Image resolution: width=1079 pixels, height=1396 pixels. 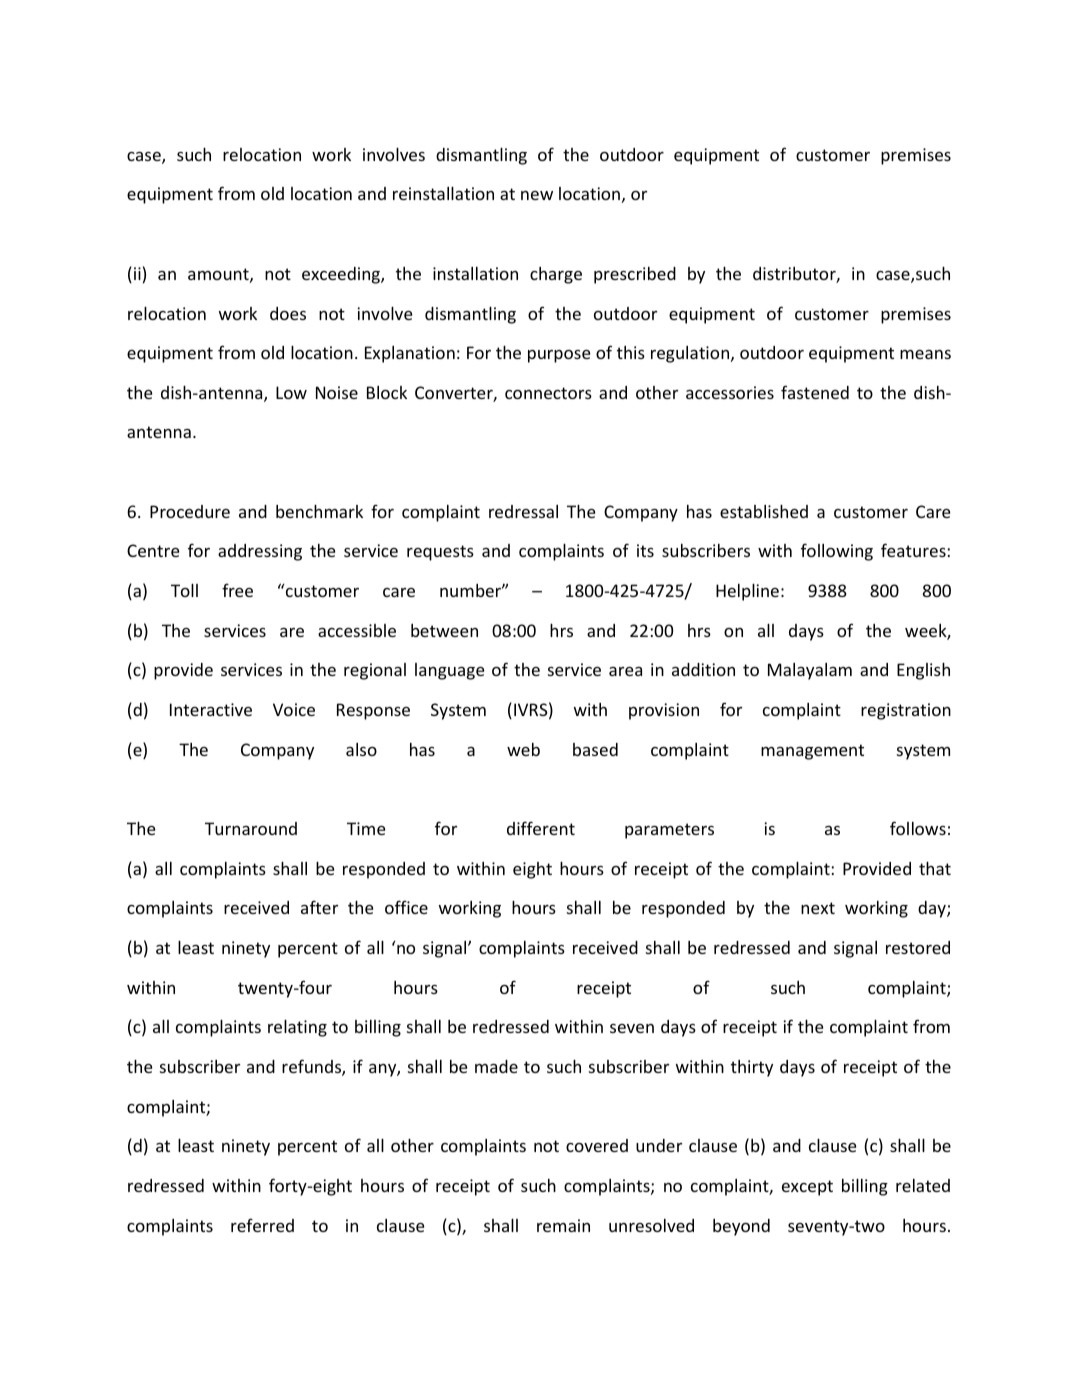 What do you see at coordinates (523, 749) in the screenshot?
I see `web` at bounding box center [523, 749].
